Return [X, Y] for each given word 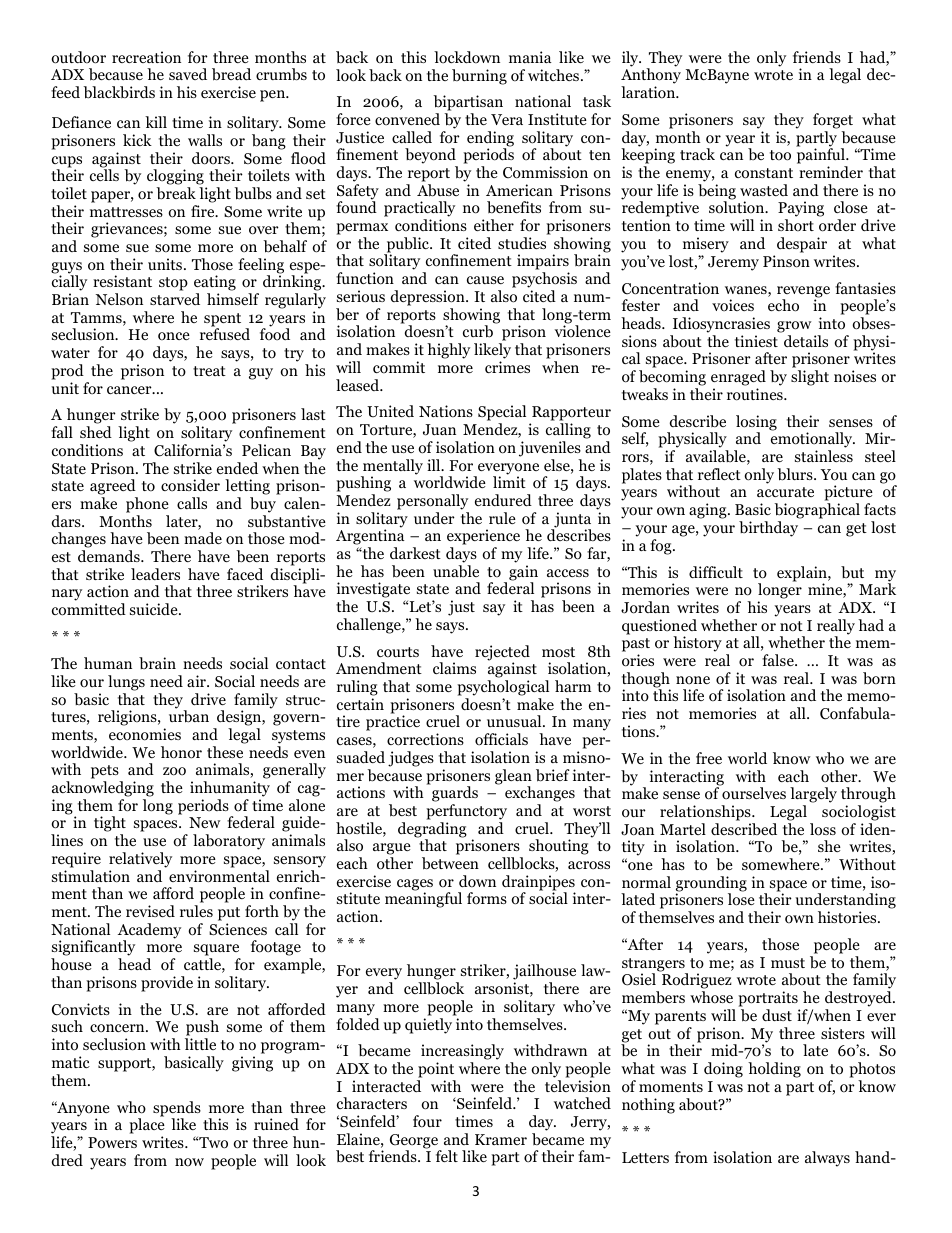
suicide [155, 609]
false [779, 660]
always [827, 1159]
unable [456, 571]
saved [188, 74]
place [147, 1125]
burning [479, 77]
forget [833, 121]
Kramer [501, 1139]
